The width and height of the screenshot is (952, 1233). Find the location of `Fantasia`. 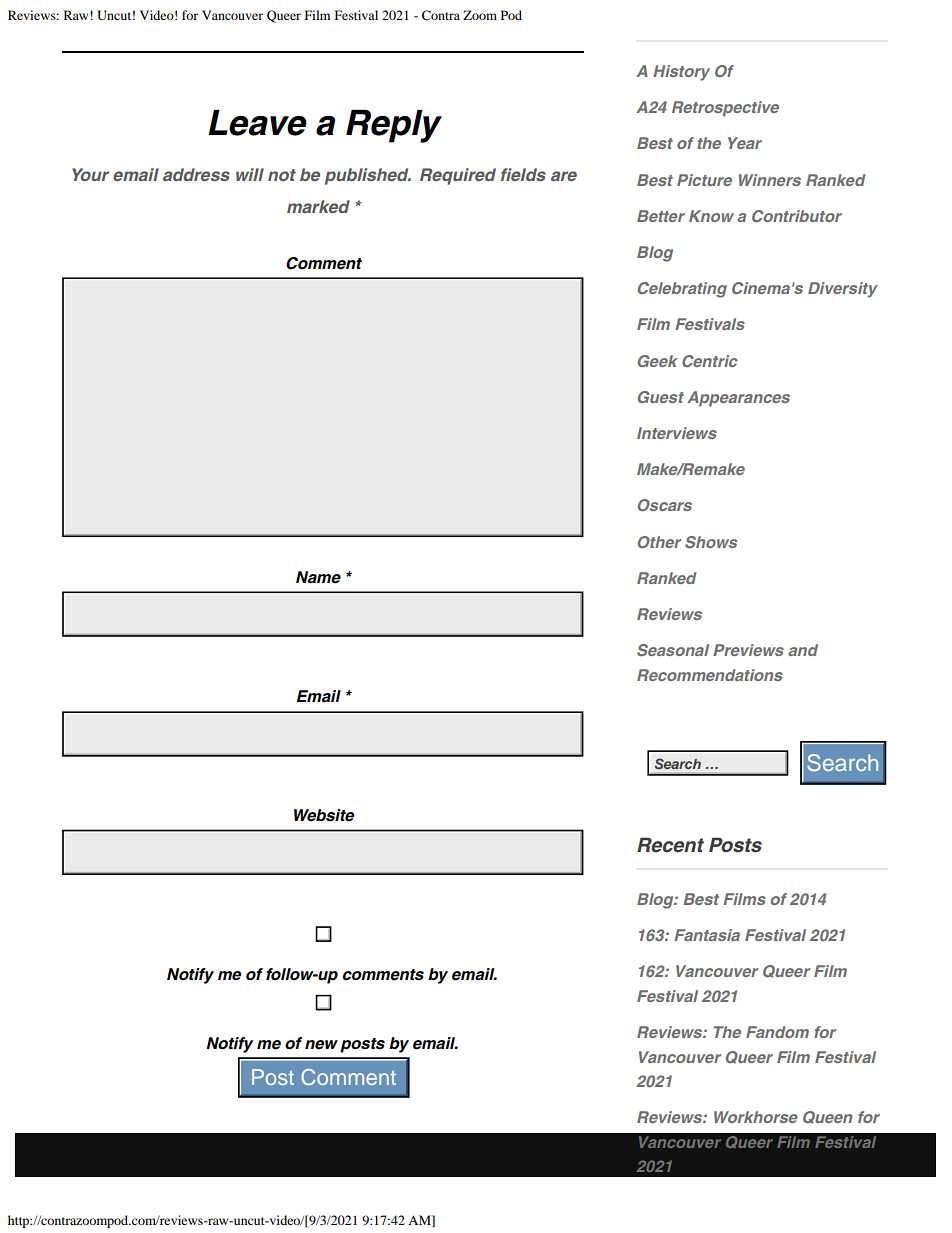

Fantasia is located at coordinates (707, 935).
